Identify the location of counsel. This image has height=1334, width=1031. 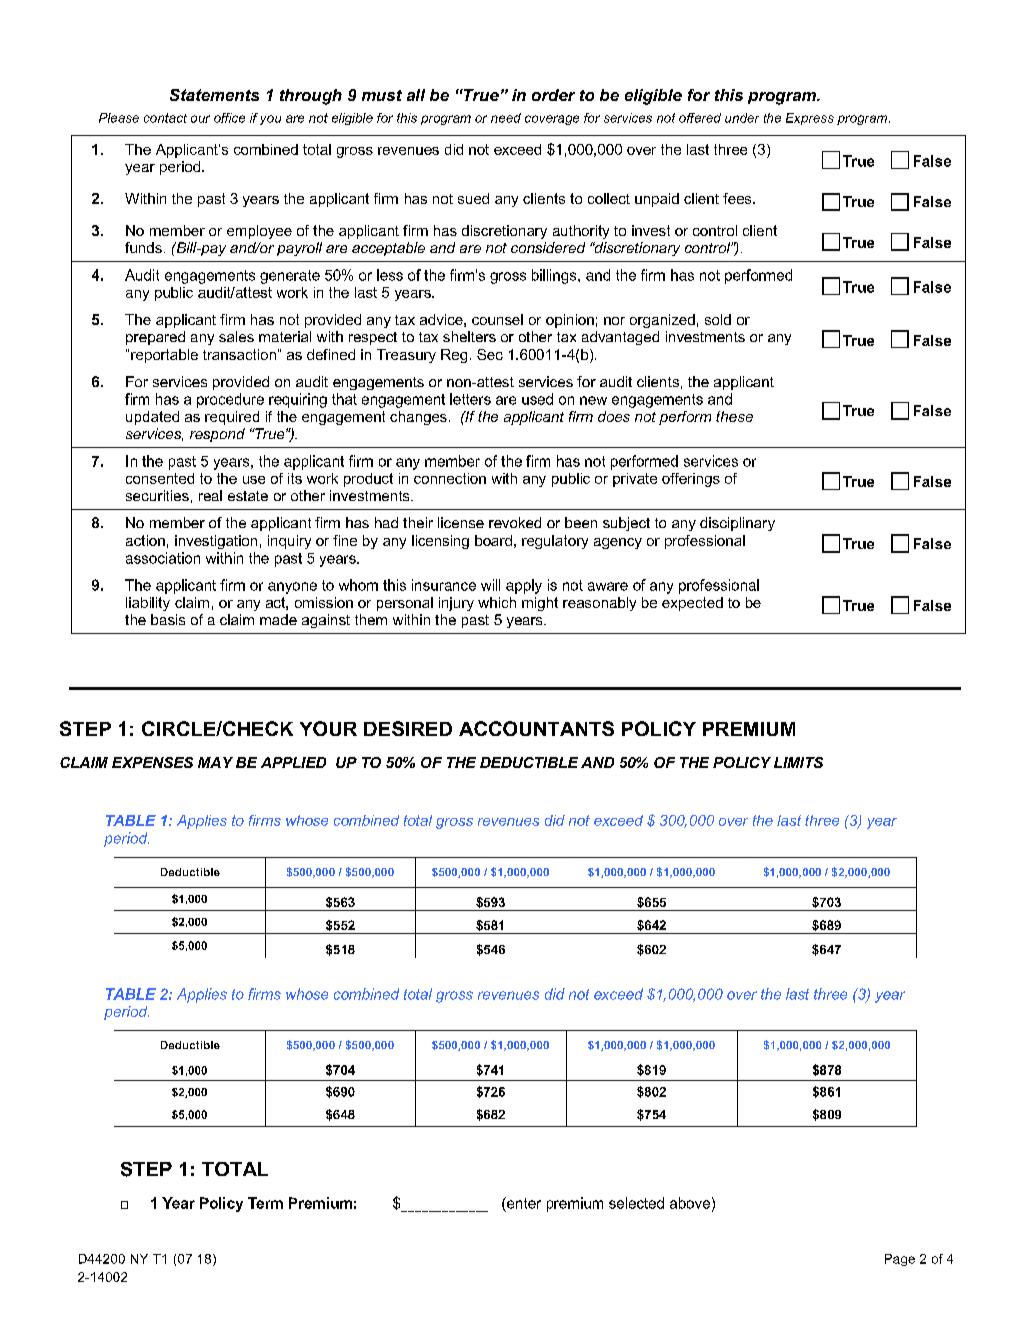
(497, 319).
